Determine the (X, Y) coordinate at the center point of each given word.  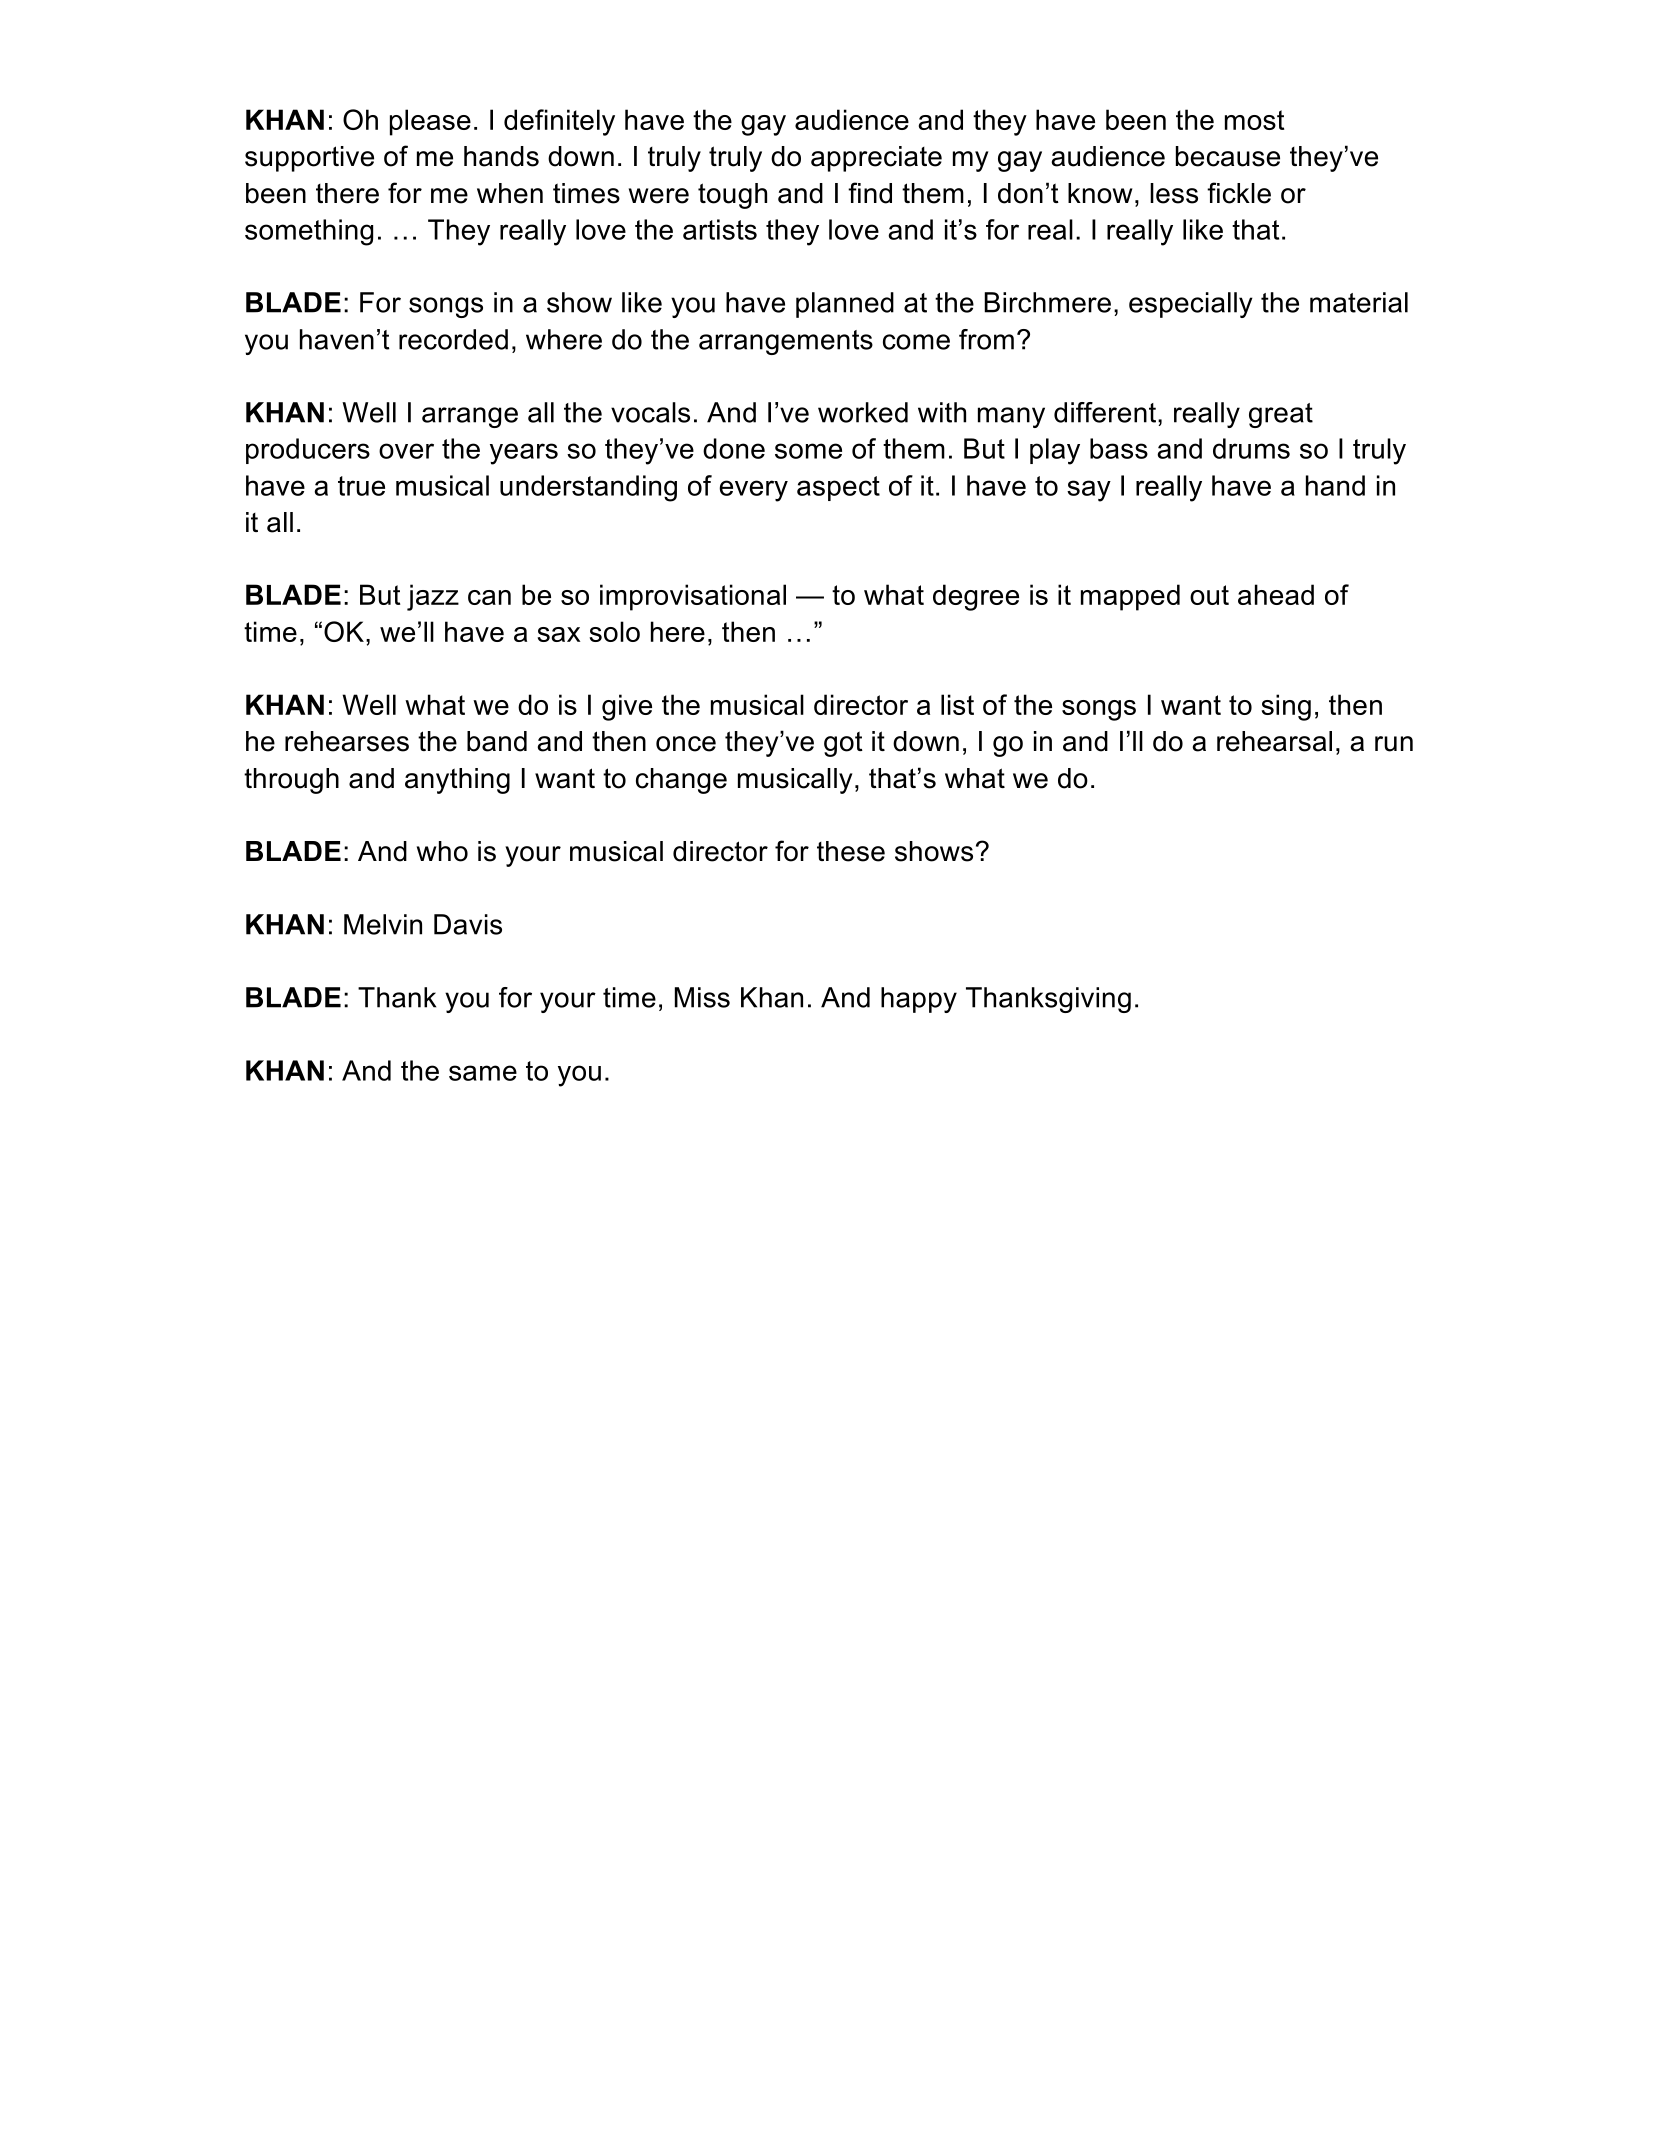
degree (976, 597)
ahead (1276, 594)
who (442, 851)
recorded (453, 339)
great (1281, 415)
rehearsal (1274, 741)
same (483, 1073)
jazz (433, 597)
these (851, 851)
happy (919, 1000)
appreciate (876, 159)
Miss (702, 997)
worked (863, 412)
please (430, 122)
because (1228, 156)
